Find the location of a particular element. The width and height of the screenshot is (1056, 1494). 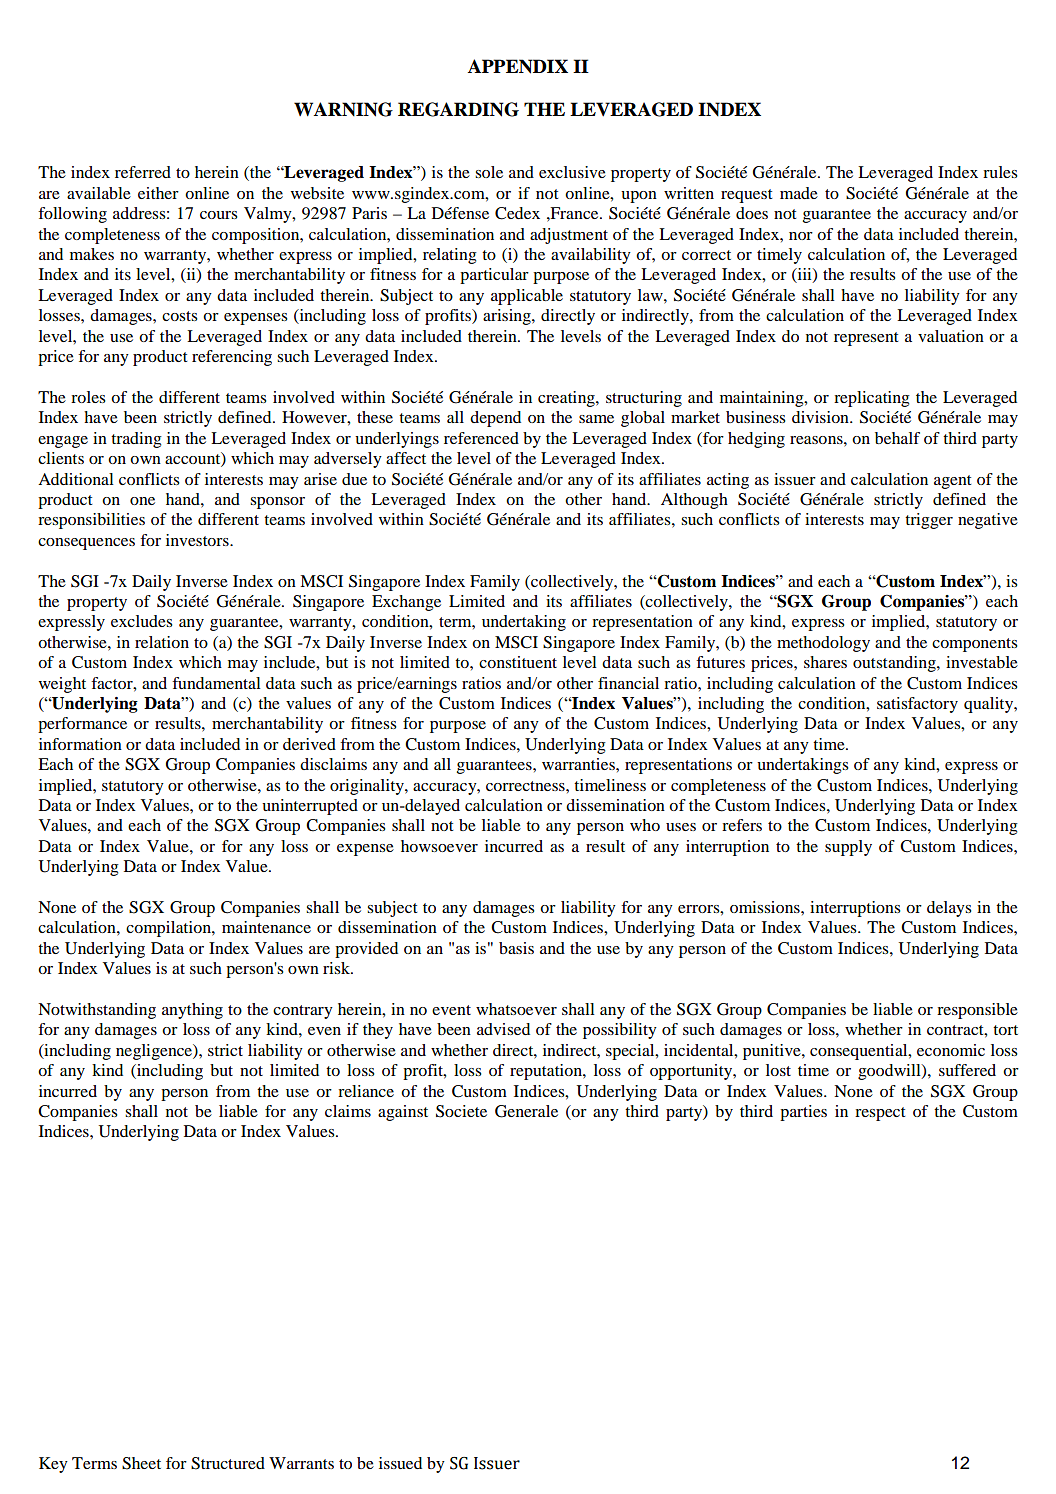

Warrants is located at coordinates (301, 1463).
